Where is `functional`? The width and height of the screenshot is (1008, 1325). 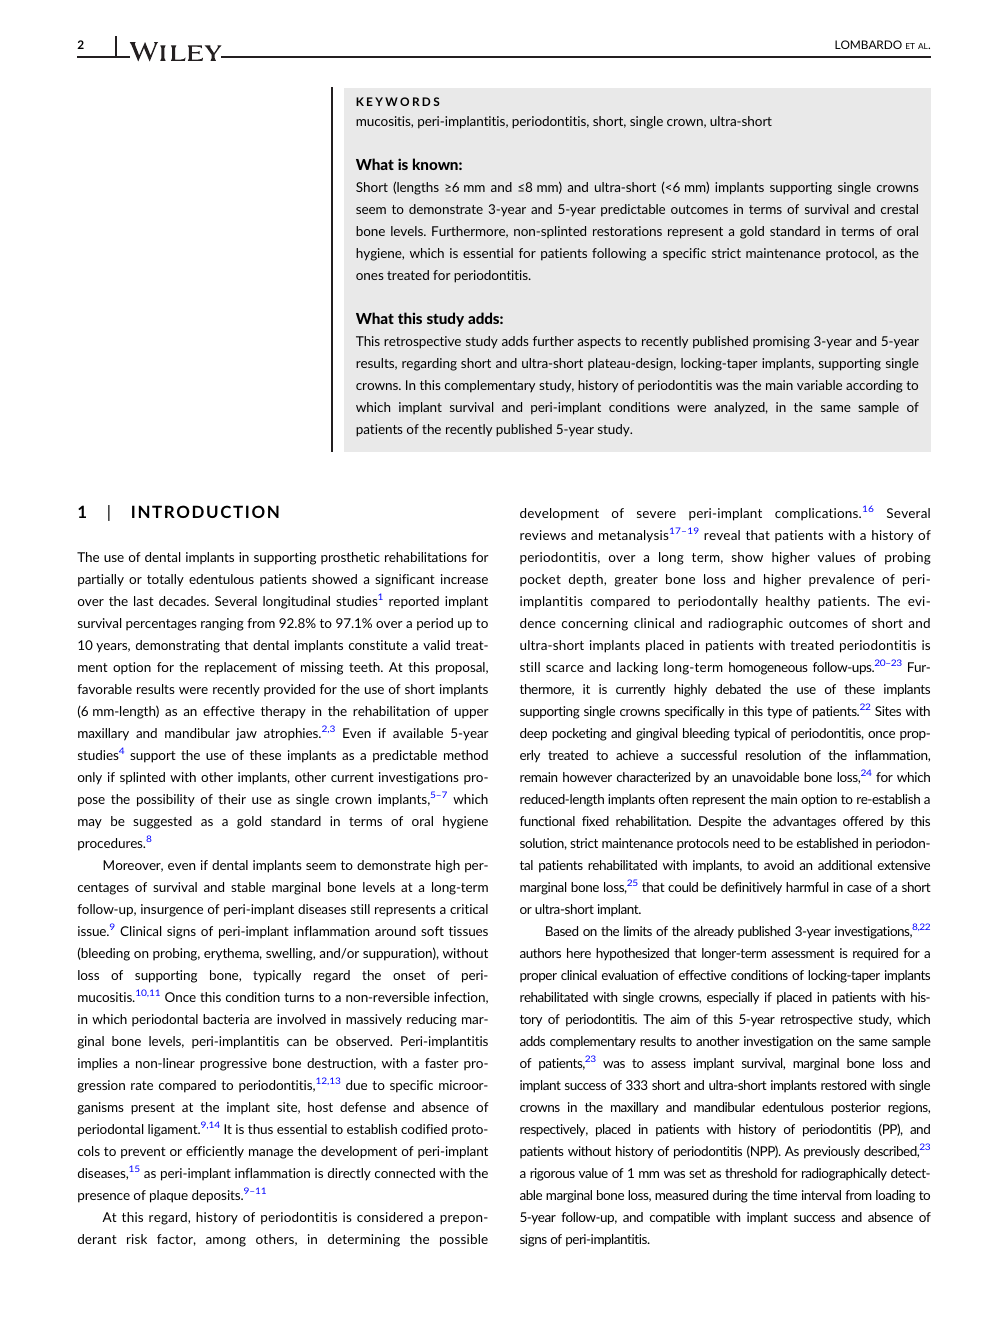 functional is located at coordinates (547, 821).
